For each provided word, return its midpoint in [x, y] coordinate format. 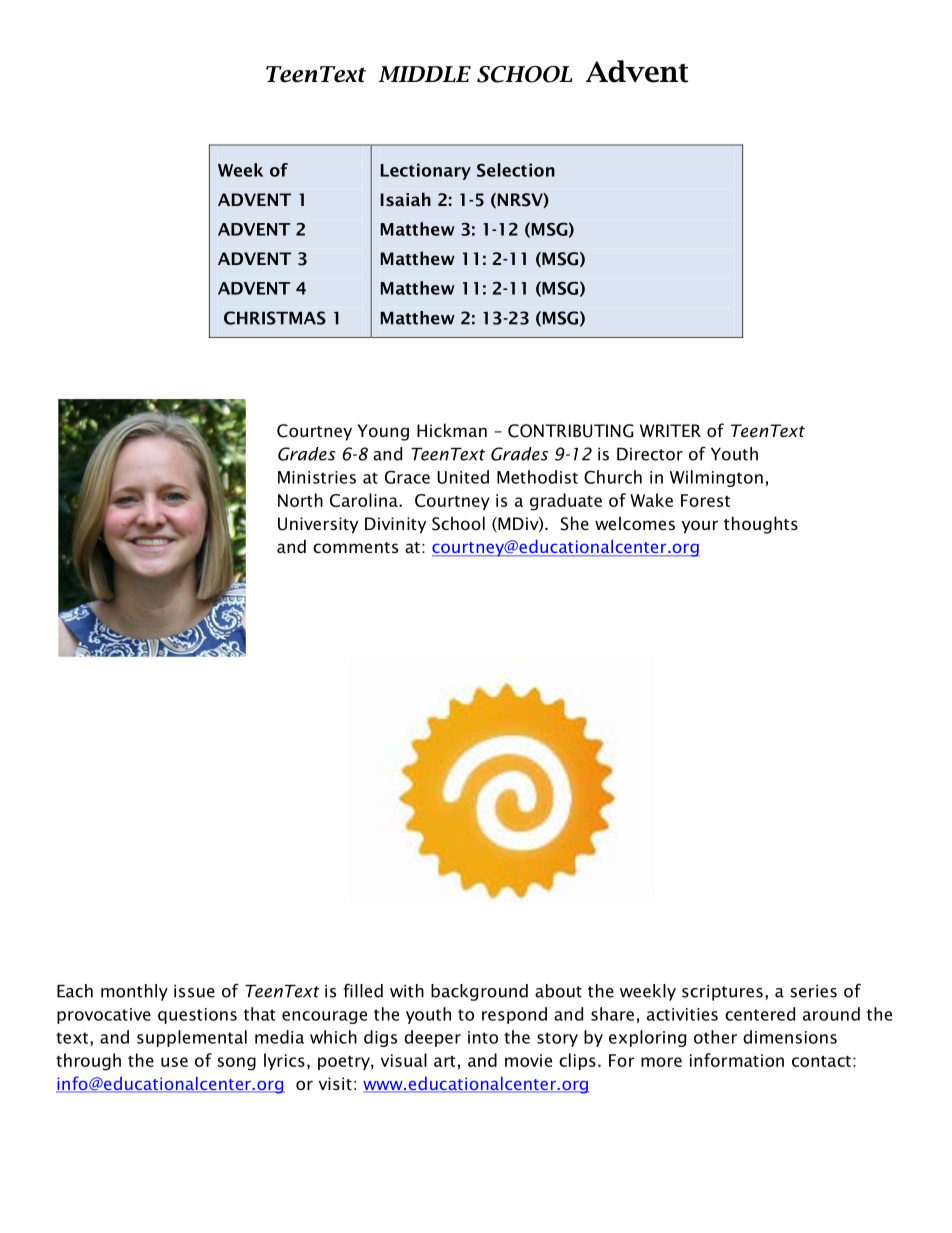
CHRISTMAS [275, 318]
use [174, 1062]
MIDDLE [425, 74]
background [479, 992]
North [300, 500]
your [700, 527]
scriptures [722, 993]
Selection [516, 170]
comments [355, 547]
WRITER [670, 430]
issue [194, 991]
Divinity [395, 525]
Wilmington [716, 478]
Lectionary [426, 171]
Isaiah [406, 199]
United [463, 477]
